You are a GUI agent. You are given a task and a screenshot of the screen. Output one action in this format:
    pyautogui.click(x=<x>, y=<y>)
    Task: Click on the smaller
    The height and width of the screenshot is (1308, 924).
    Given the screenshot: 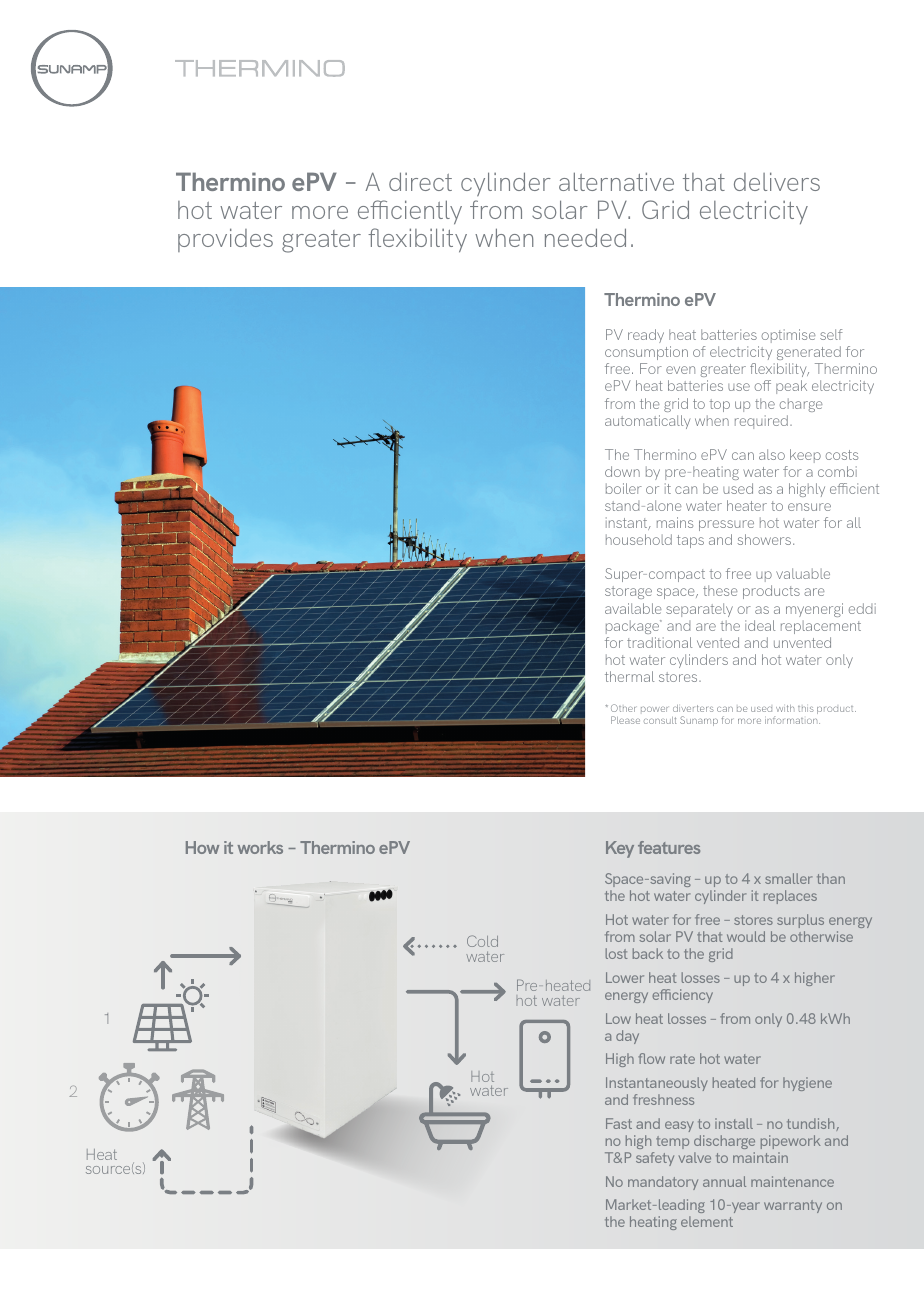 What is the action you would take?
    pyautogui.click(x=788, y=878)
